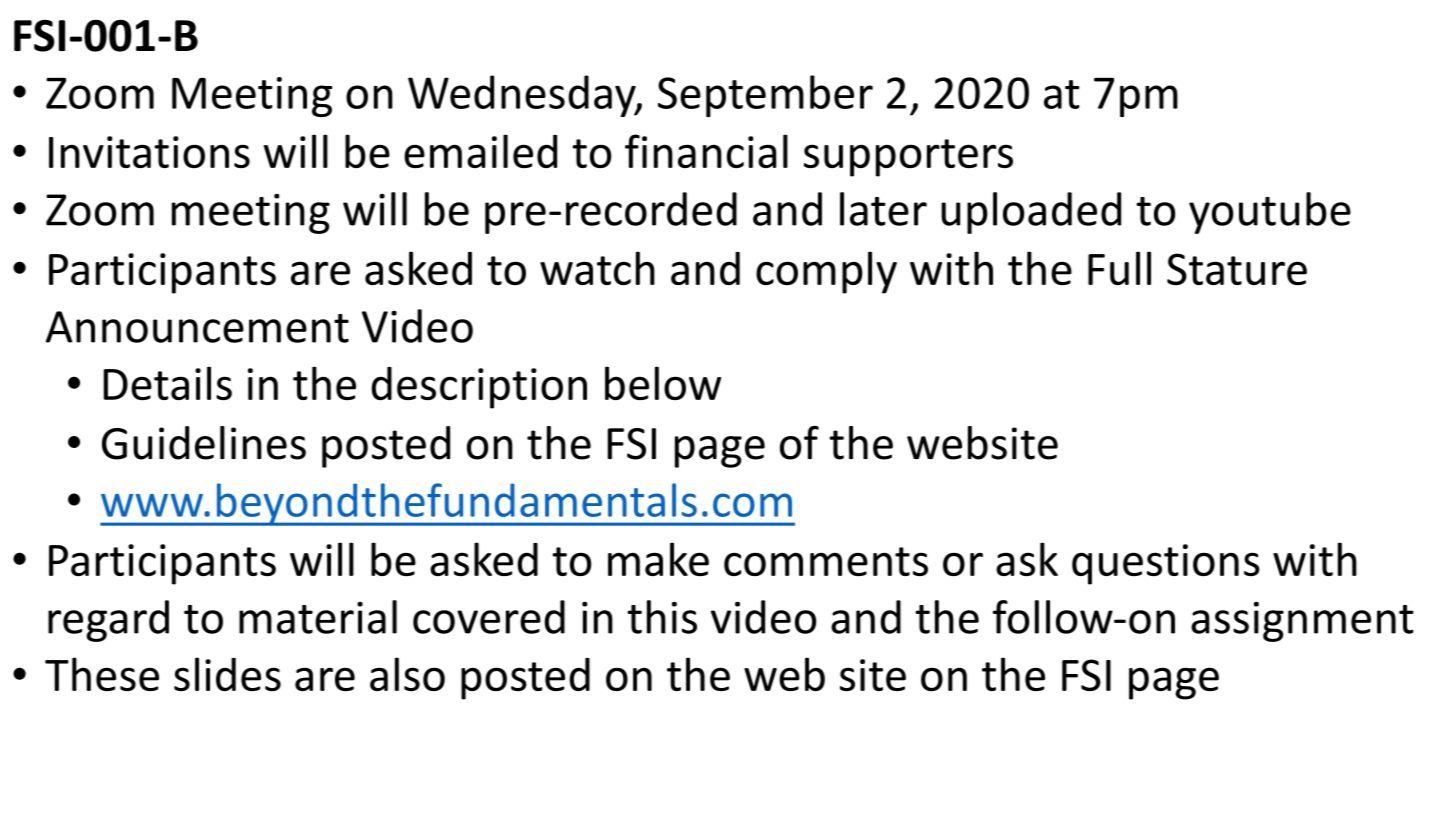  I want to click on slides, so click(227, 674).
